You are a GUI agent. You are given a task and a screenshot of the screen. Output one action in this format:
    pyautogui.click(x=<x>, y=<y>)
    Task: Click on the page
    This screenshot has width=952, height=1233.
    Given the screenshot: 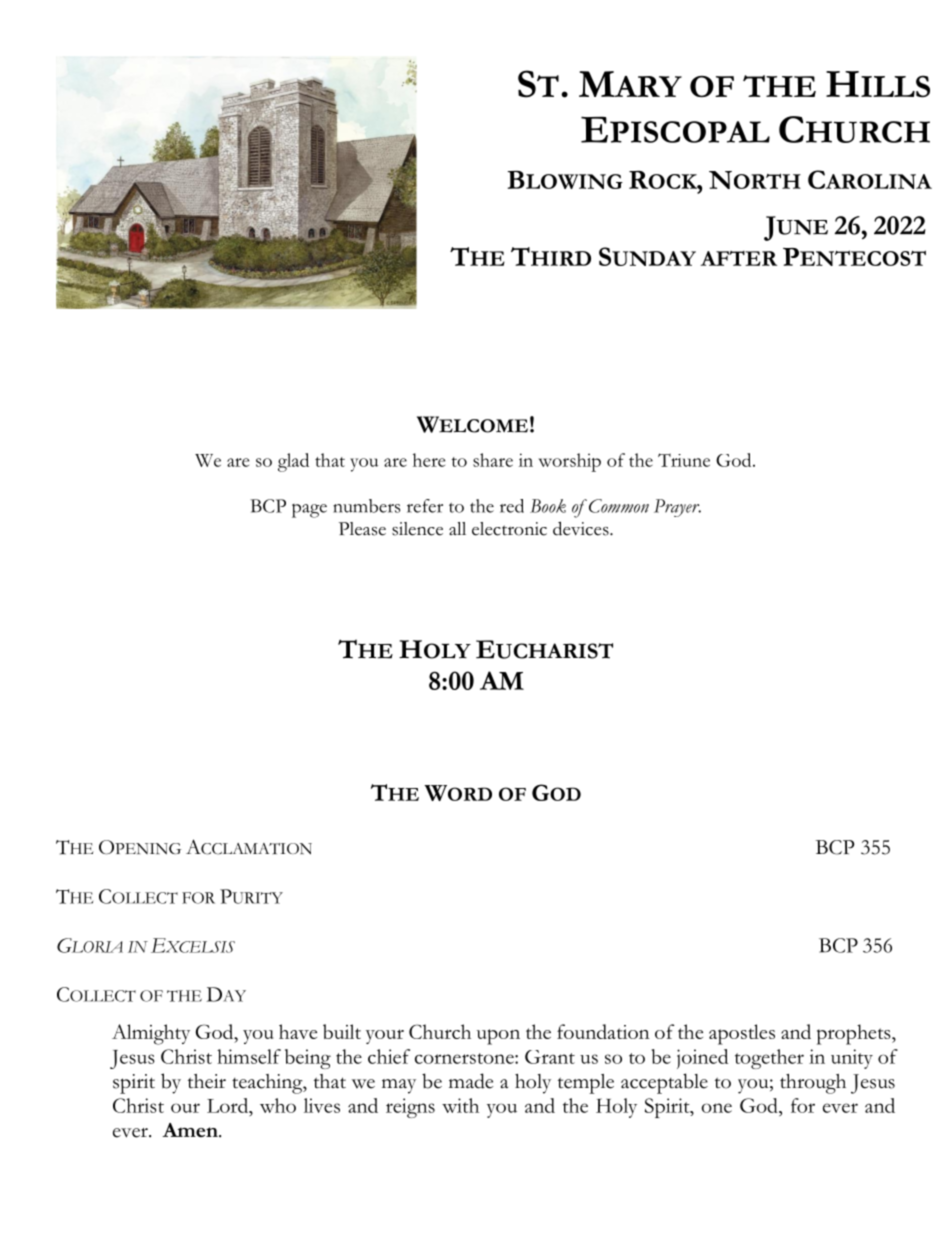 What is the action you would take?
    pyautogui.click(x=309, y=511)
